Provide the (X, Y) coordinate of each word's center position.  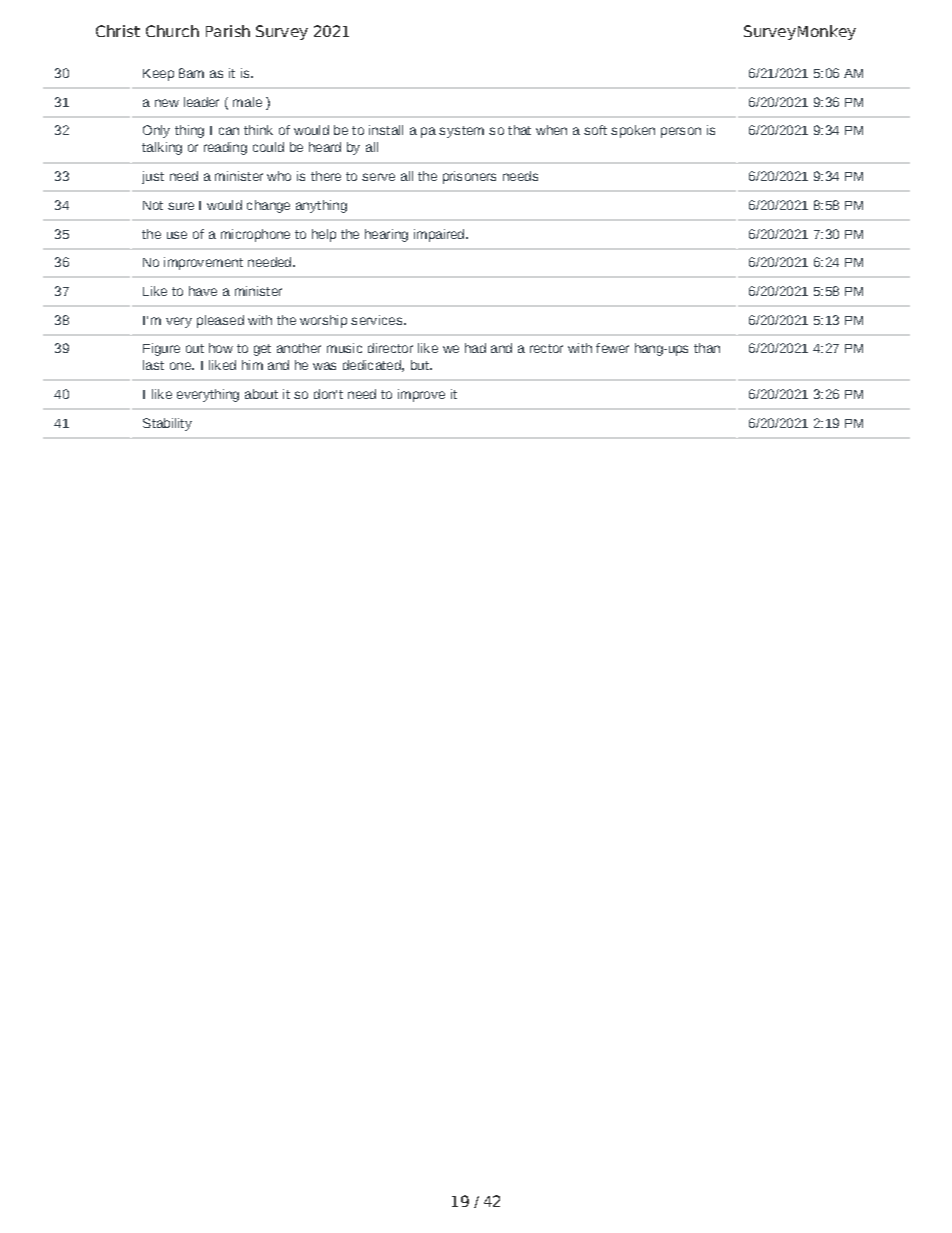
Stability (167, 424)
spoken (633, 131)
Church (172, 31)
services (378, 320)
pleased (220, 321)
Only (156, 131)
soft (595, 130)
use (177, 235)
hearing (386, 235)
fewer (612, 348)
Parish (228, 31)
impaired (440, 235)
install (386, 130)
